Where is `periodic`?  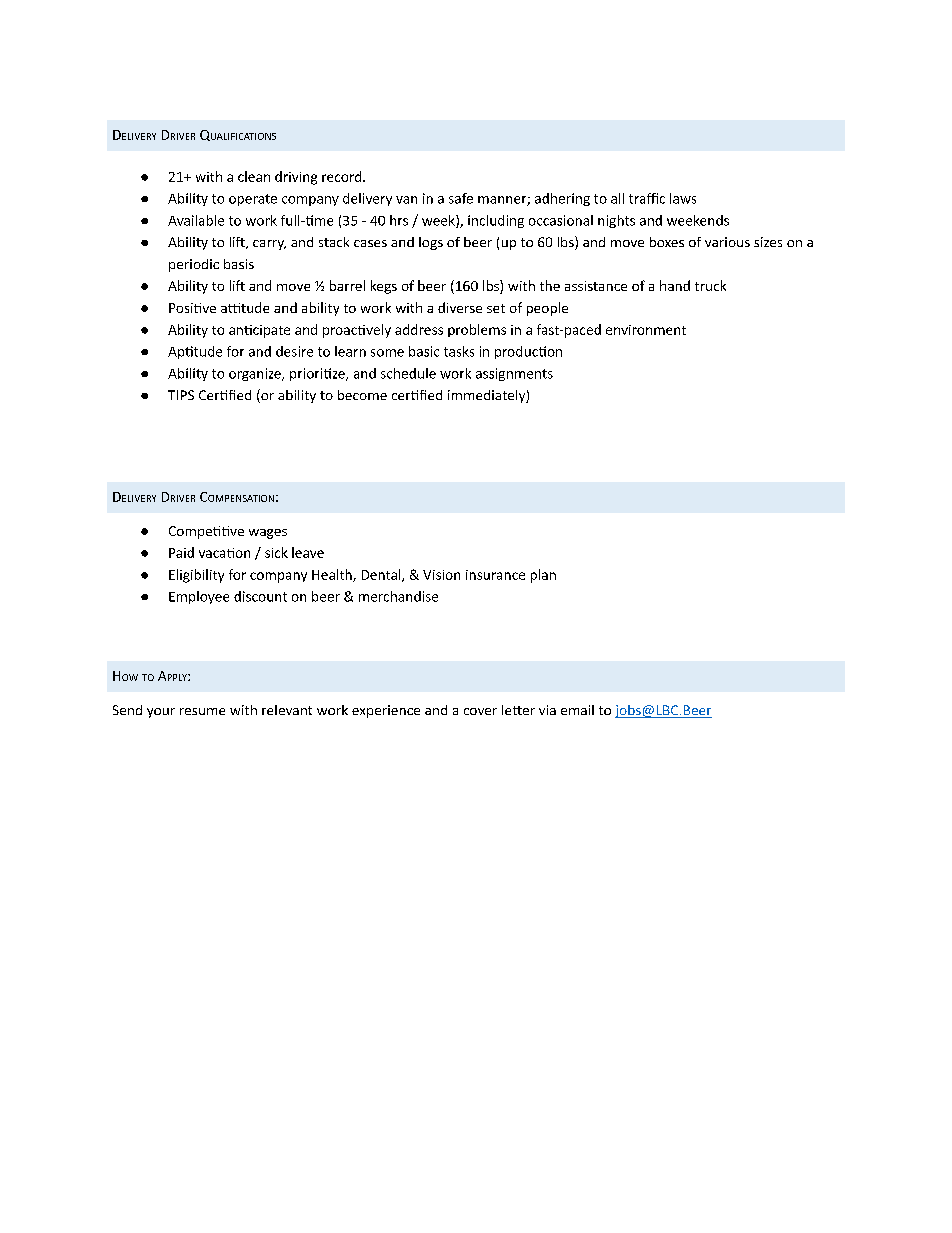
periodic is located at coordinates (194, 265).
